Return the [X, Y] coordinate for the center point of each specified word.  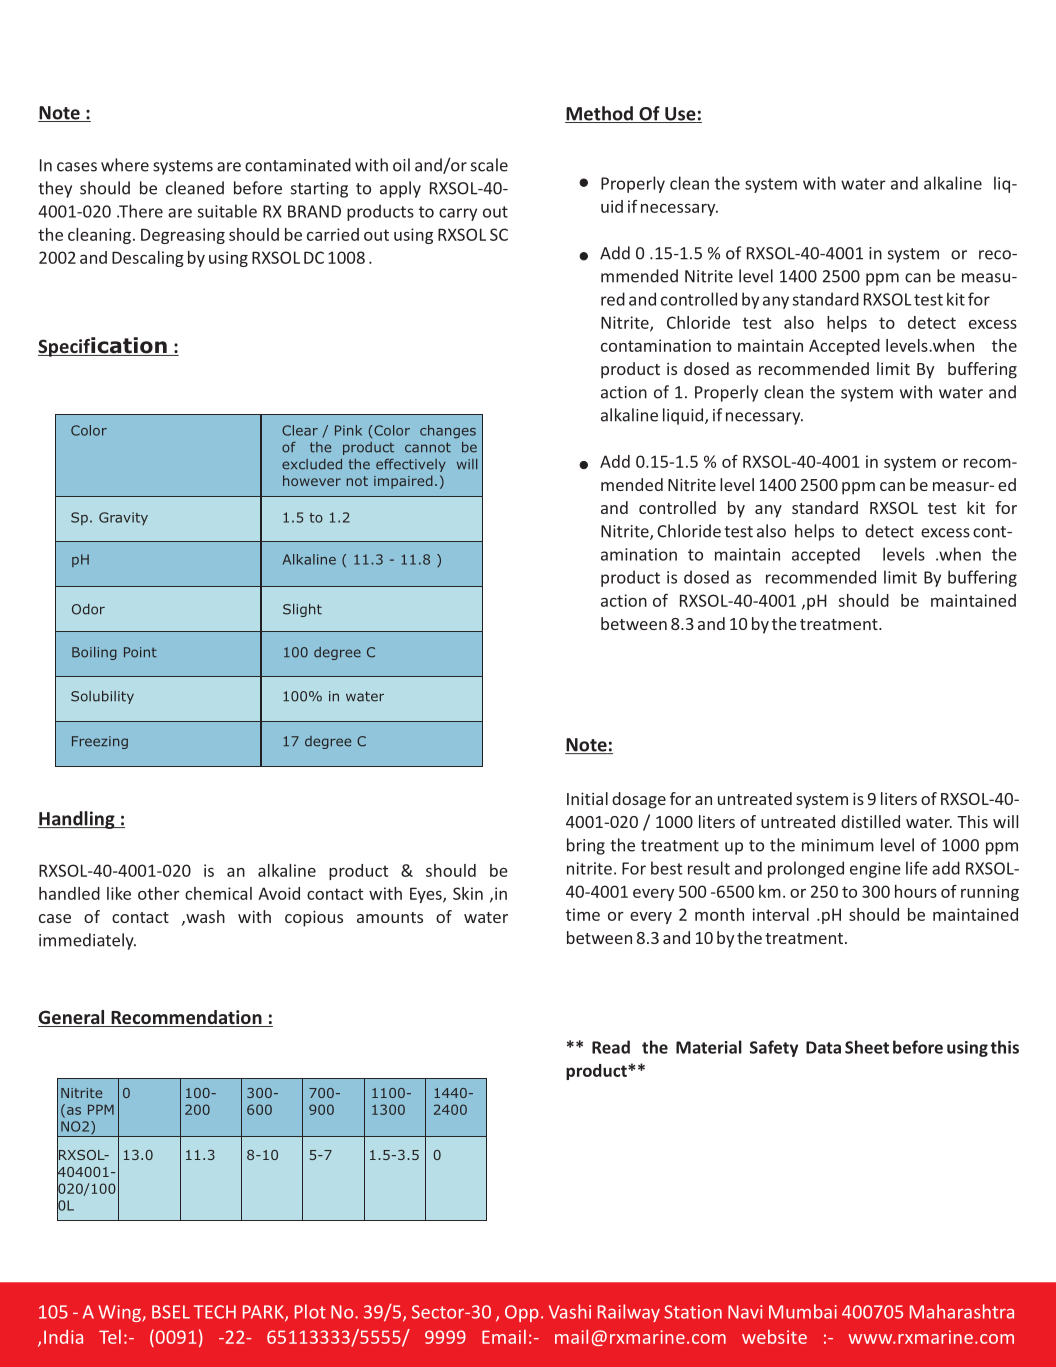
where [125, 165]
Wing [120, 1313]
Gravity [123, 518]
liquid [684, 416]
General [72, 1018]
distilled [870, 821]
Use [680, 115]
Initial [587, 798]
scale [489, 165]
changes [448, 432]
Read [611, 1047]
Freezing [100, 742]
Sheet [867, 1047]
